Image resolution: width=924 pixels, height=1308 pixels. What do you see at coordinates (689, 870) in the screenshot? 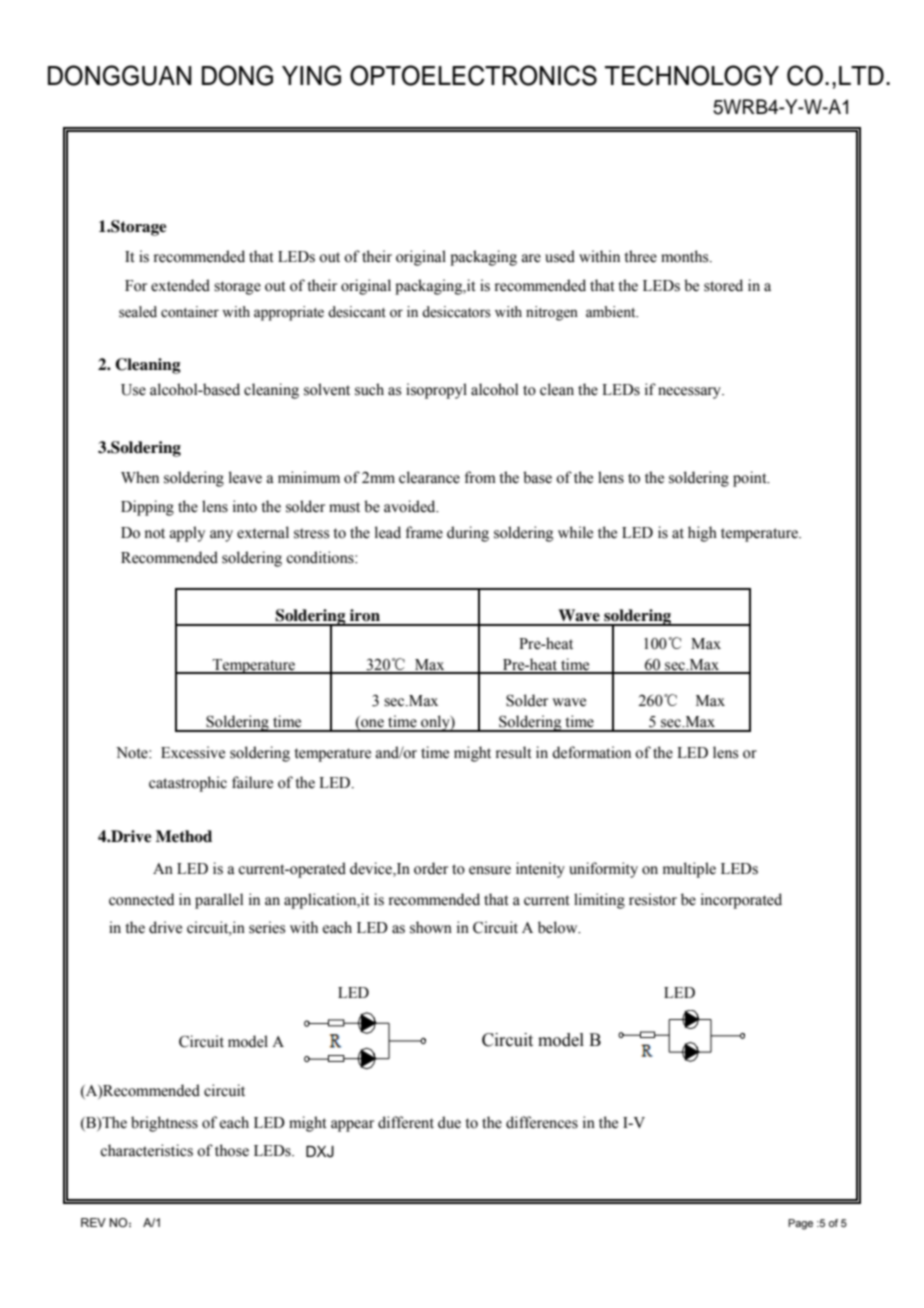
I see `multiple` at bounding box center [689, 870].
